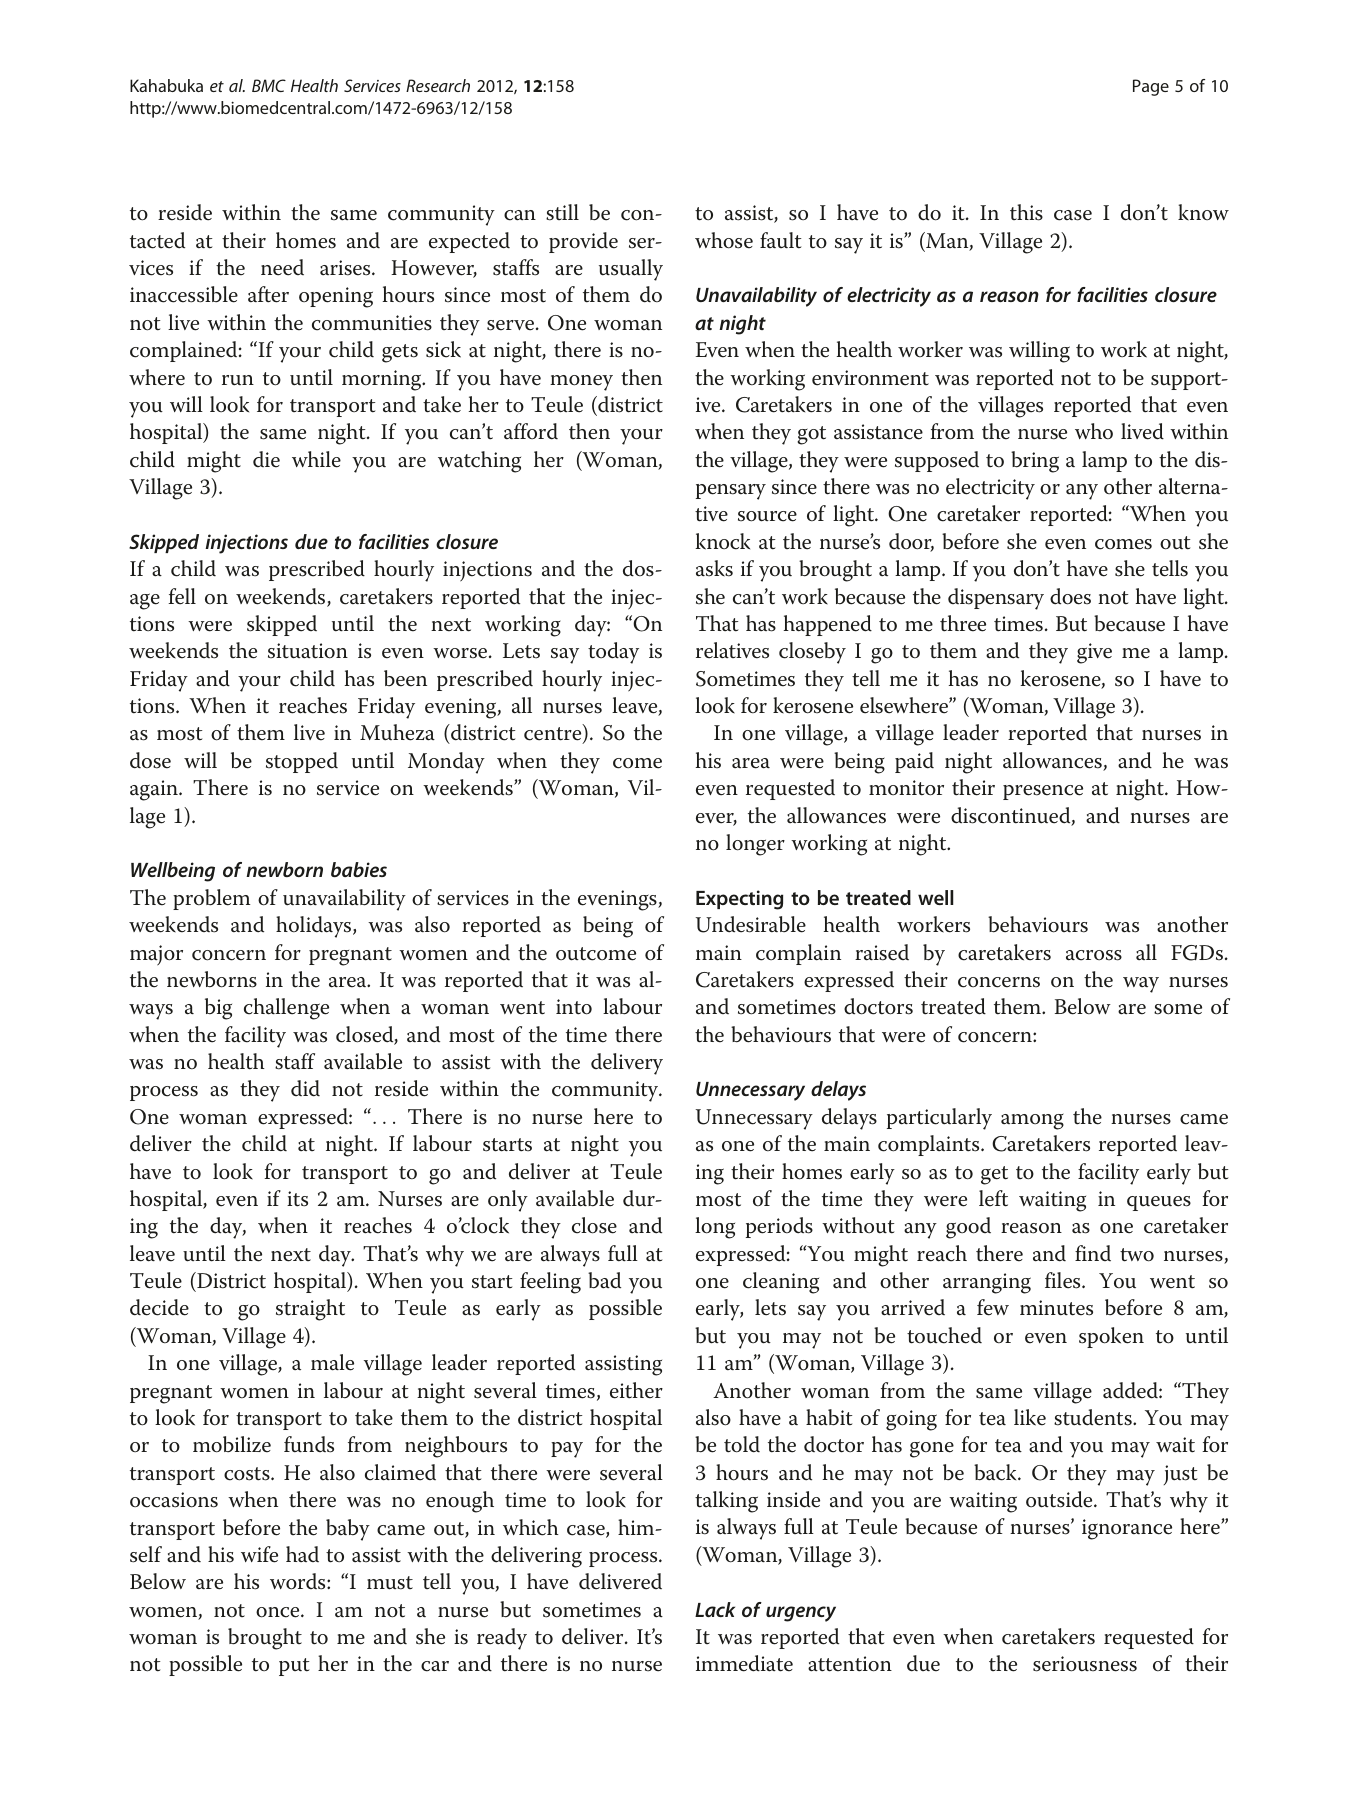 This screenshot has height=1811, width=1358. I want to click on find, so click(1093, 1253).
